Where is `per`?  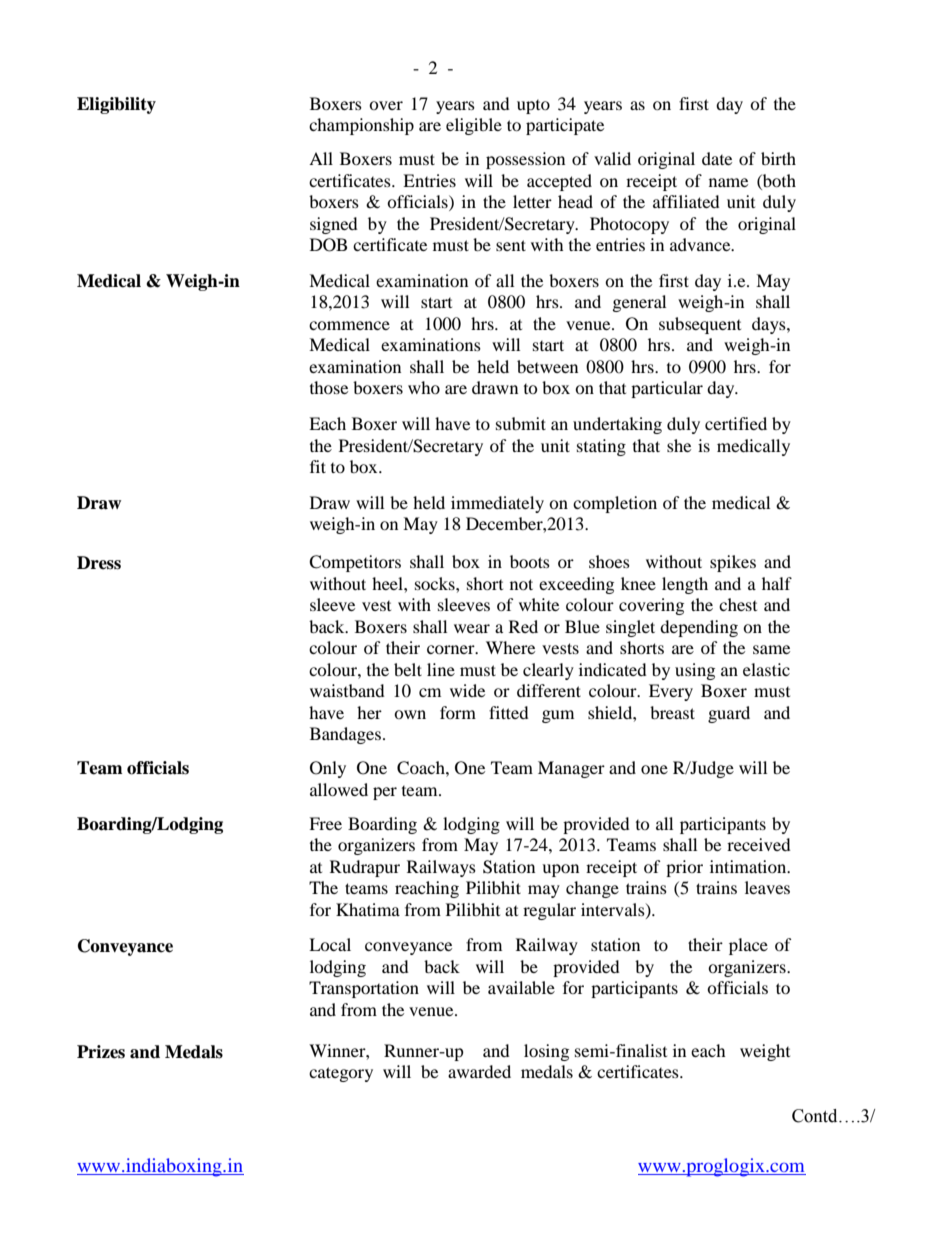 per is located at coordinates (385, 793).
